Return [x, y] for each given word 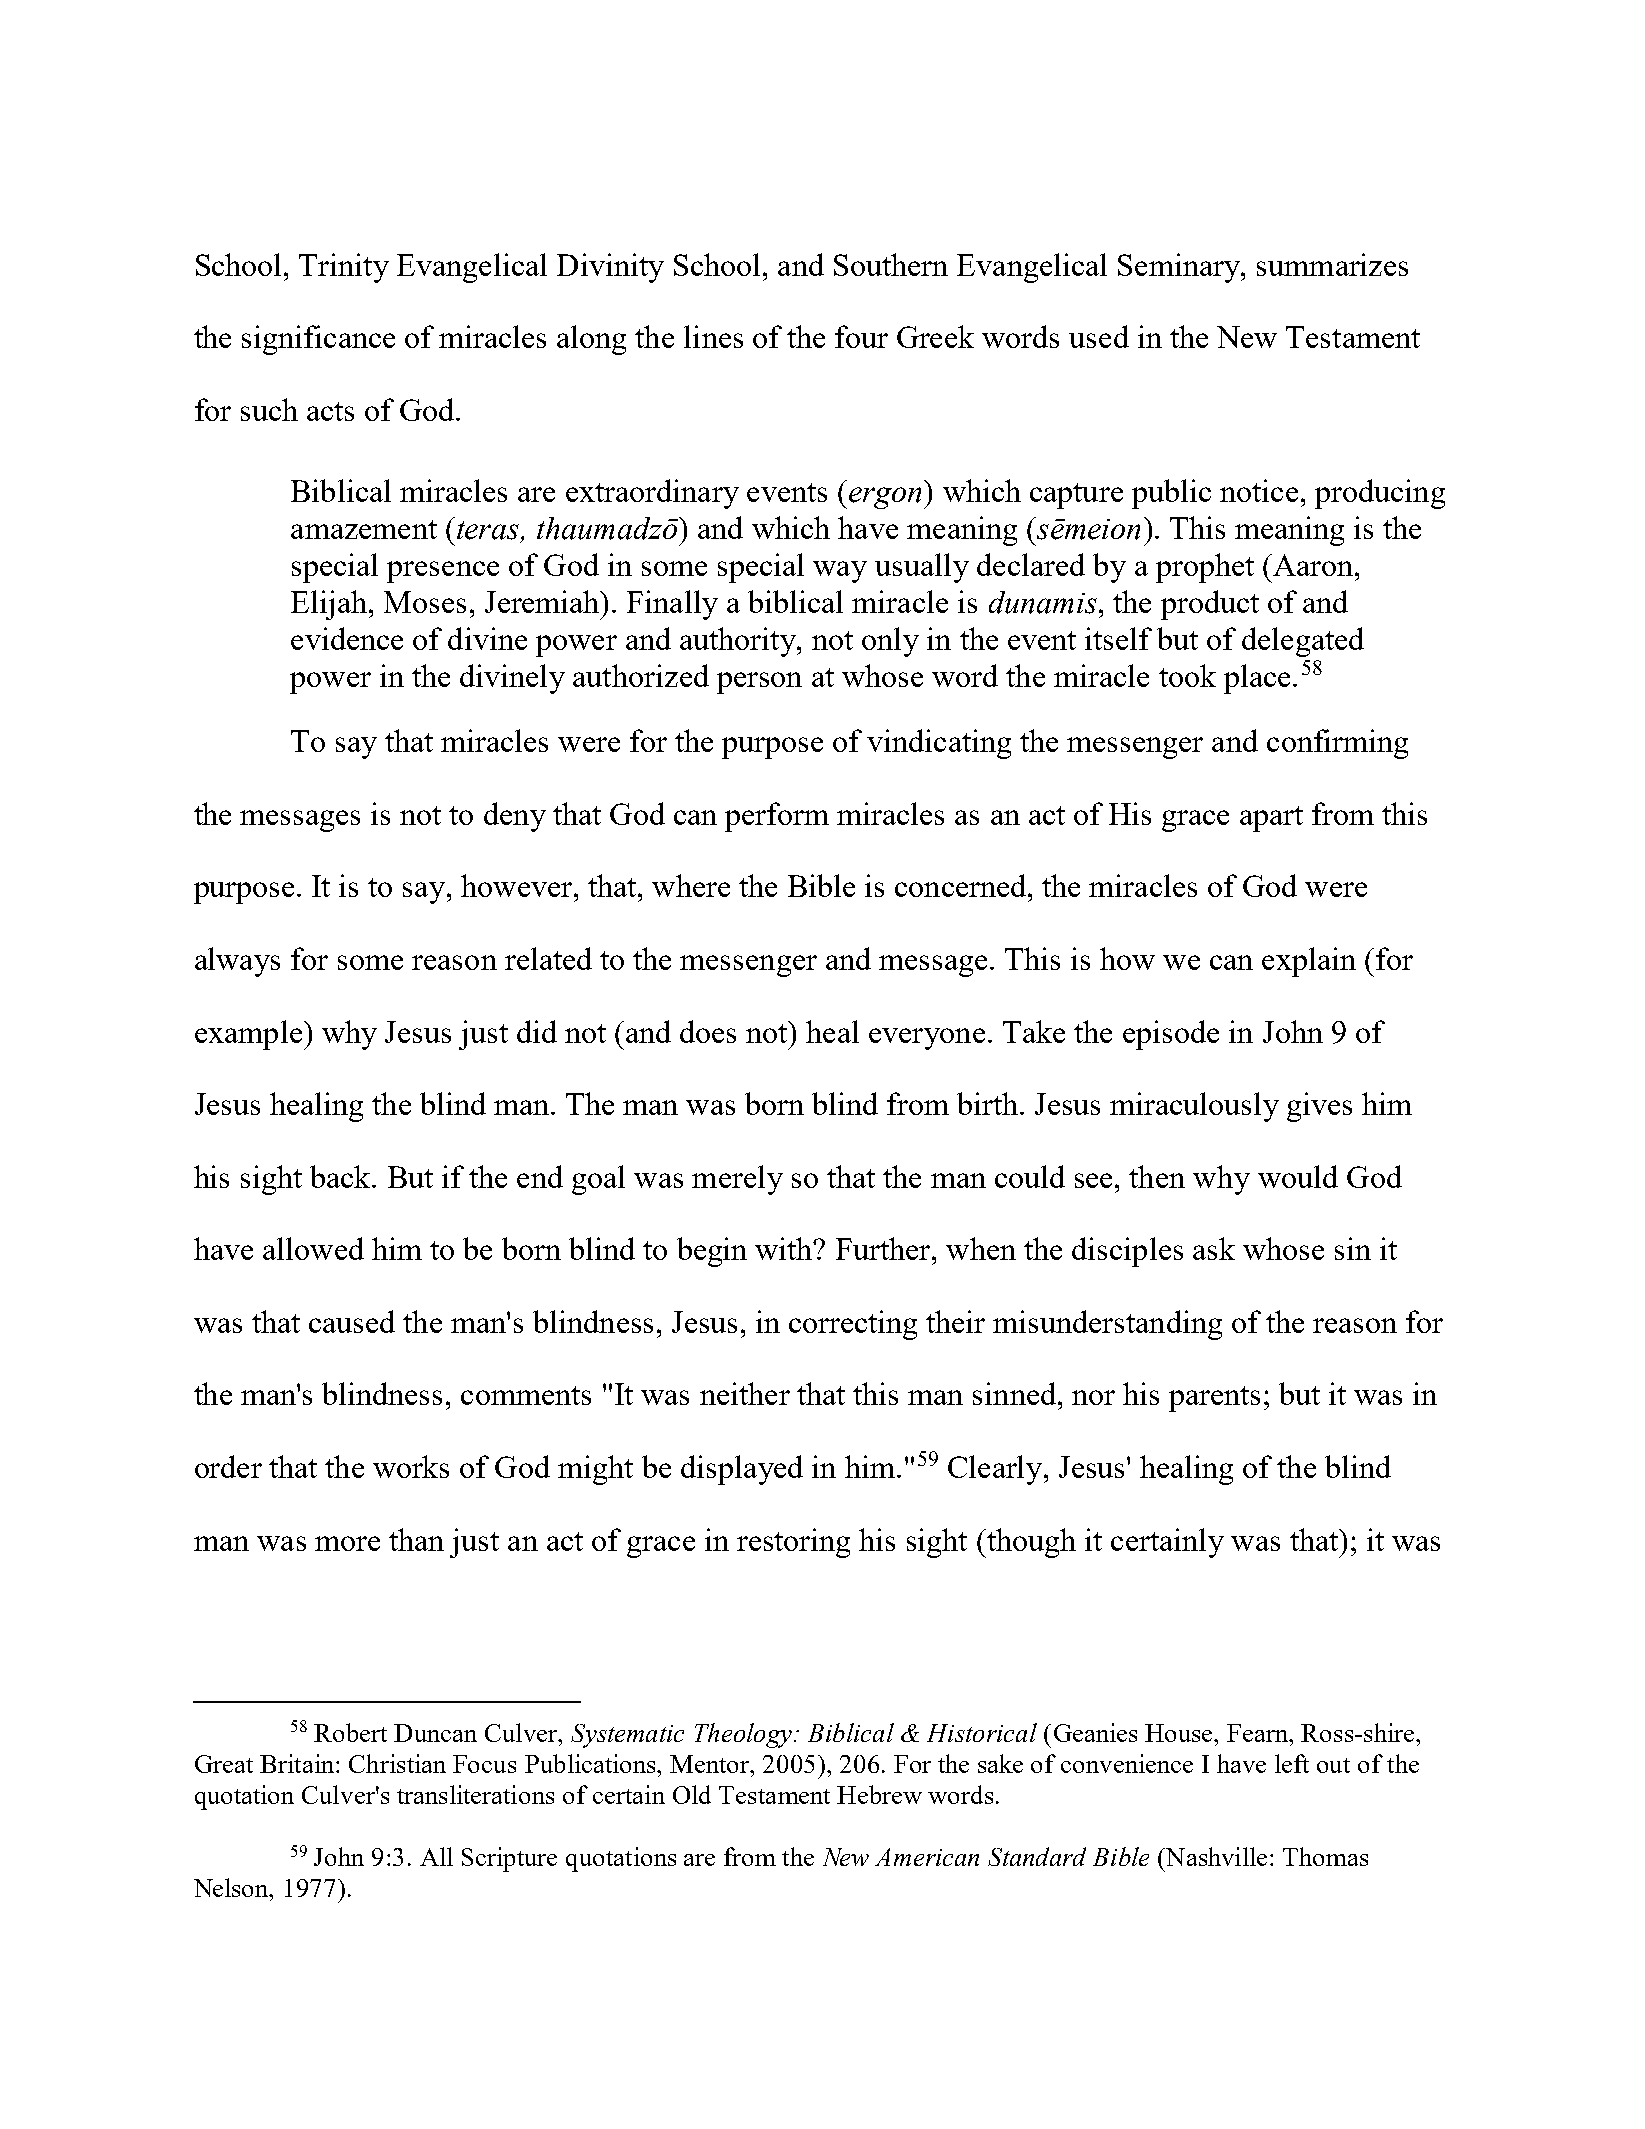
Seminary [1180, 268]
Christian [397, 1763]
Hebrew [879, 1794]
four [861, 336]
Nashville [1215, 1856]
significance [318, 340]
